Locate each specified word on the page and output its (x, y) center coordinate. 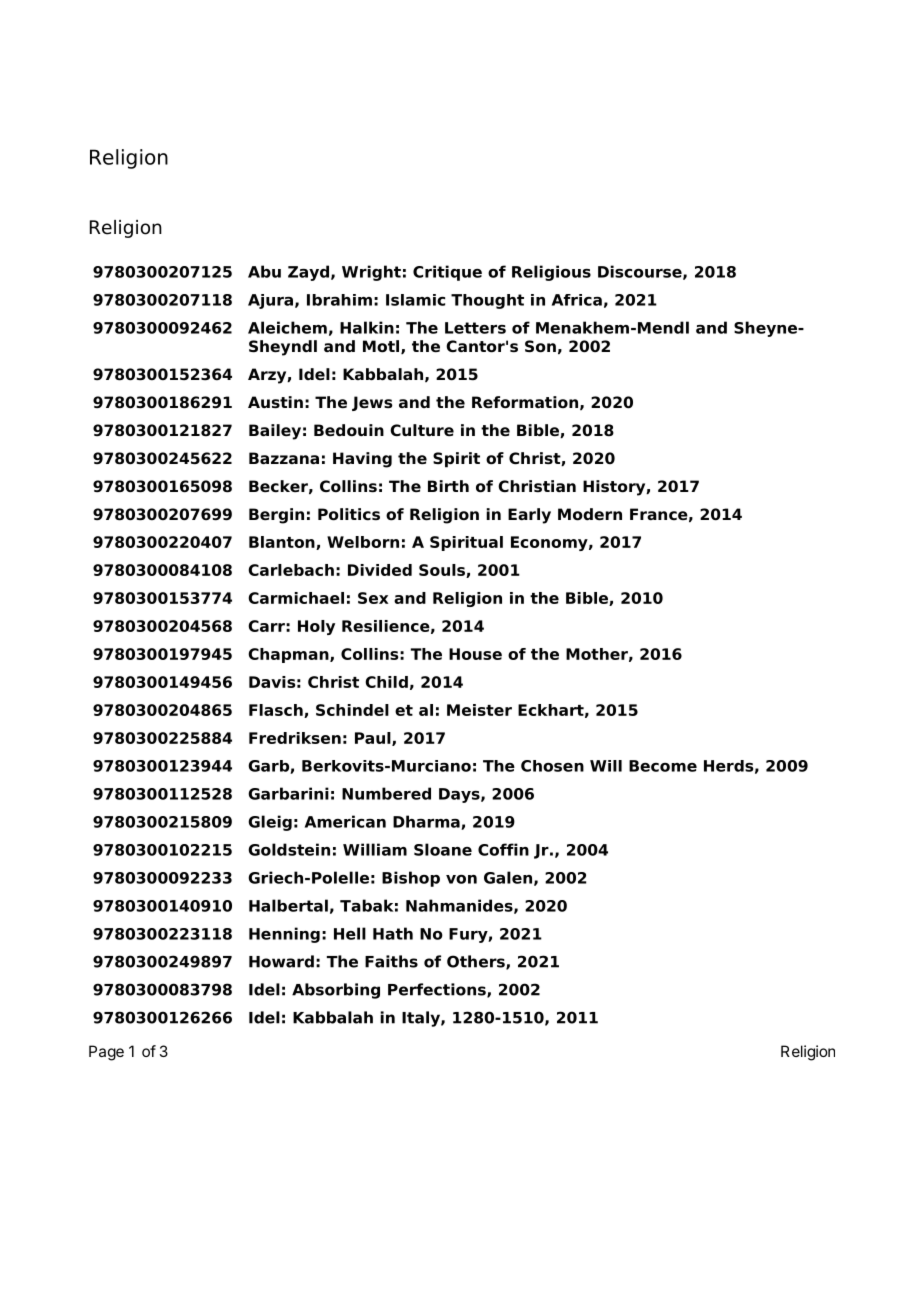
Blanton (283, 543)
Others (477, 962)
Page (106, 1053)
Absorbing (336, 991)
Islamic (415, 300)
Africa (577, 300)
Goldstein (289, 849)
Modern (590, 514)
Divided (380, 570)
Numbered (386, 793)
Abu (264, 271)
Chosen (552, 766)
